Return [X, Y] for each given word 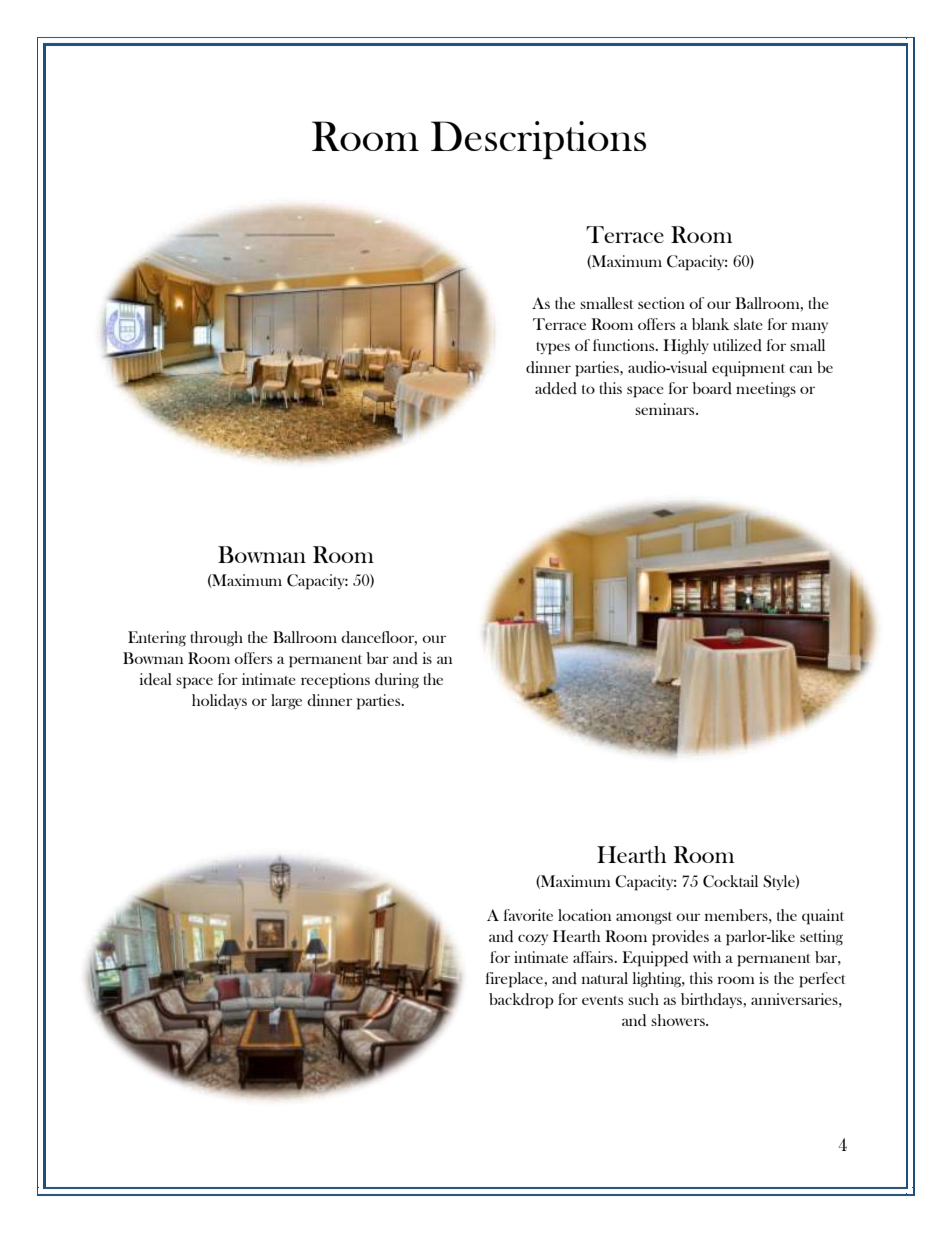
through [216, 639]
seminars [666, 409]
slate [748, 324]
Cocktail [730, 881]
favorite [528, 915]
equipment [748, 369]
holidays [219, 701]
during [397, 681]
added [556, 388]
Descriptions [538, 140]
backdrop [521, 1001]
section [661, 303]
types [553, 348]
